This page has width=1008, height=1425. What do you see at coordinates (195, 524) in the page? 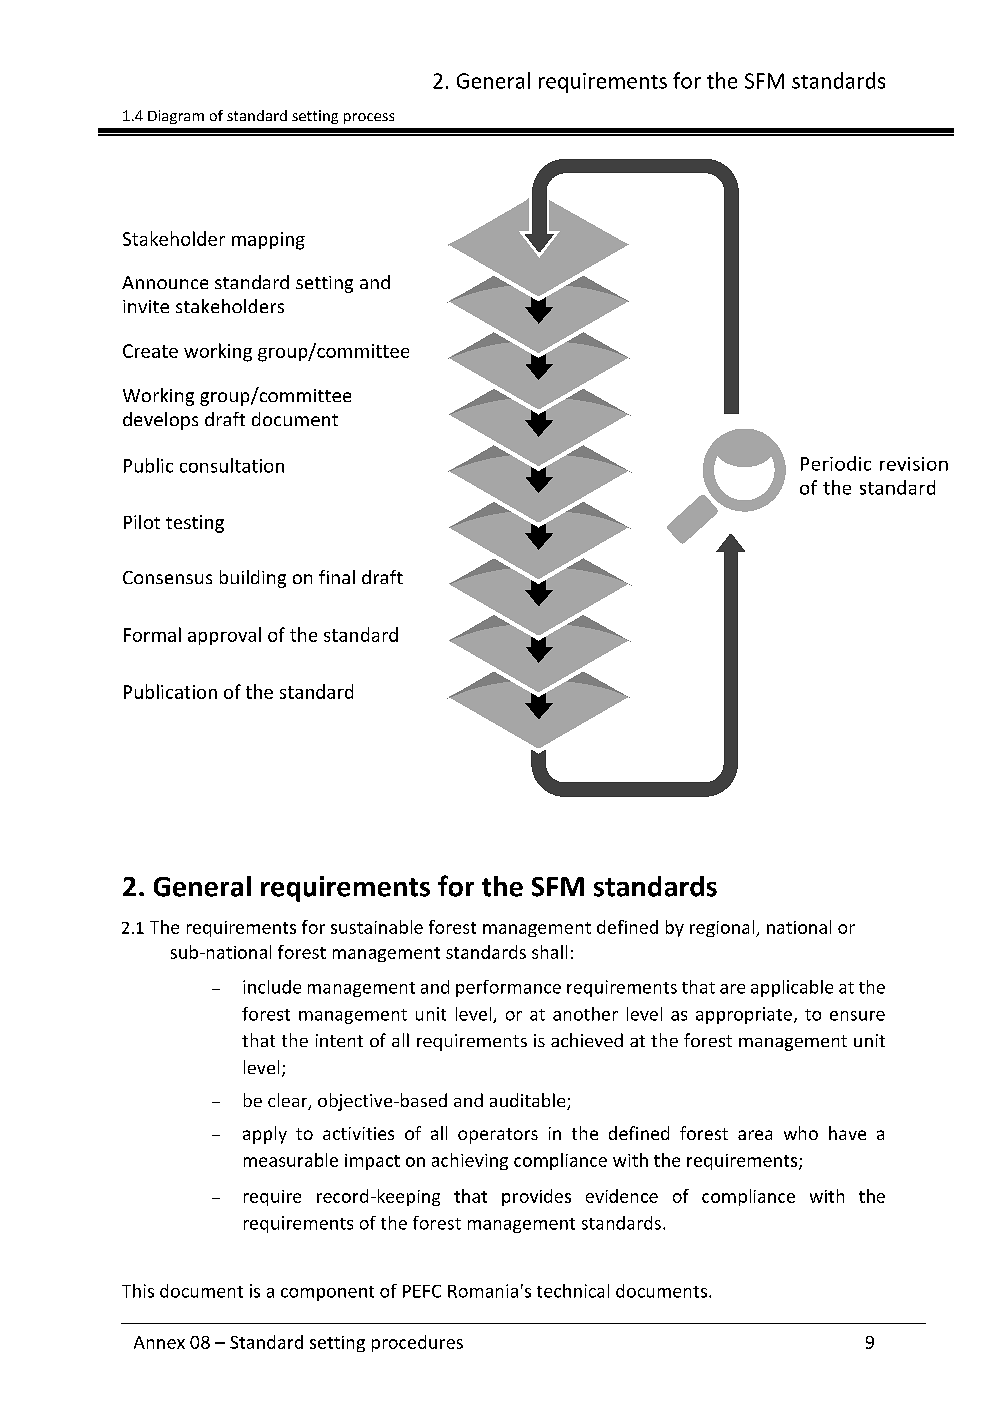
I see `testing` at bounding box center [195, 524].
